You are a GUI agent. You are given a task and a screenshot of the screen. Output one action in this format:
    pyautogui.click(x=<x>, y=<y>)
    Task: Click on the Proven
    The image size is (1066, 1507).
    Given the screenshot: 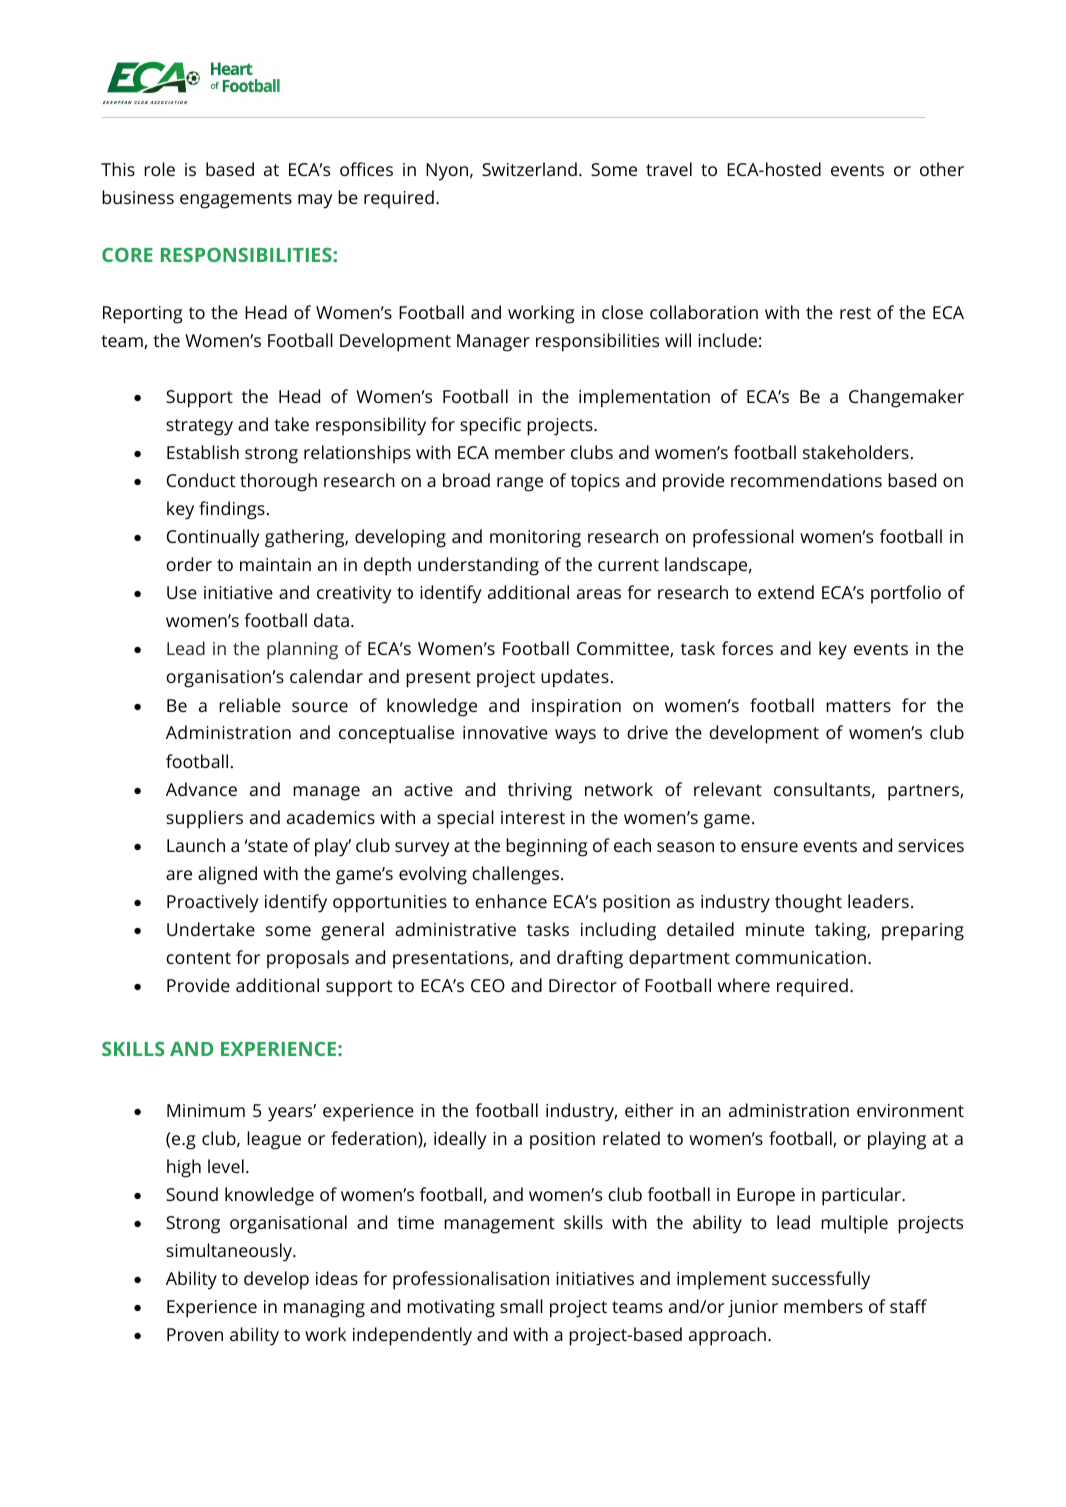 What is the action you would take?
    pyautogui.click(x=195, y=1334)
